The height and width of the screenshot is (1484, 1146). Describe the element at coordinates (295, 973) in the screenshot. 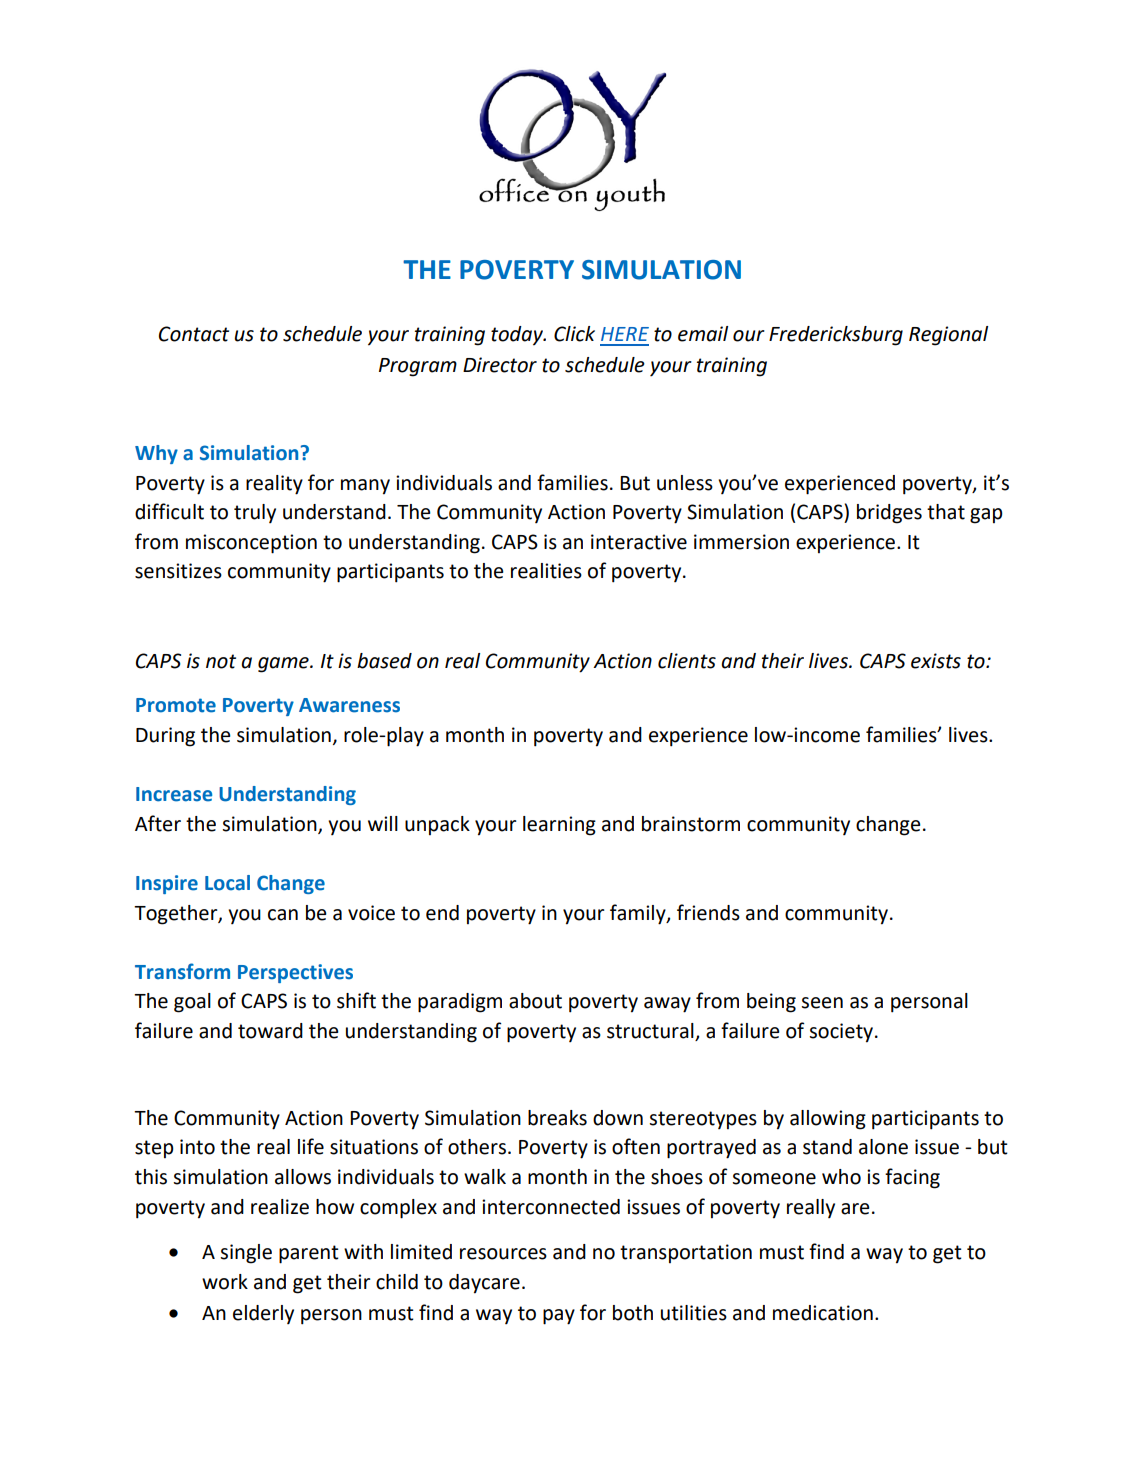

I see `Perspectives` at that location.
